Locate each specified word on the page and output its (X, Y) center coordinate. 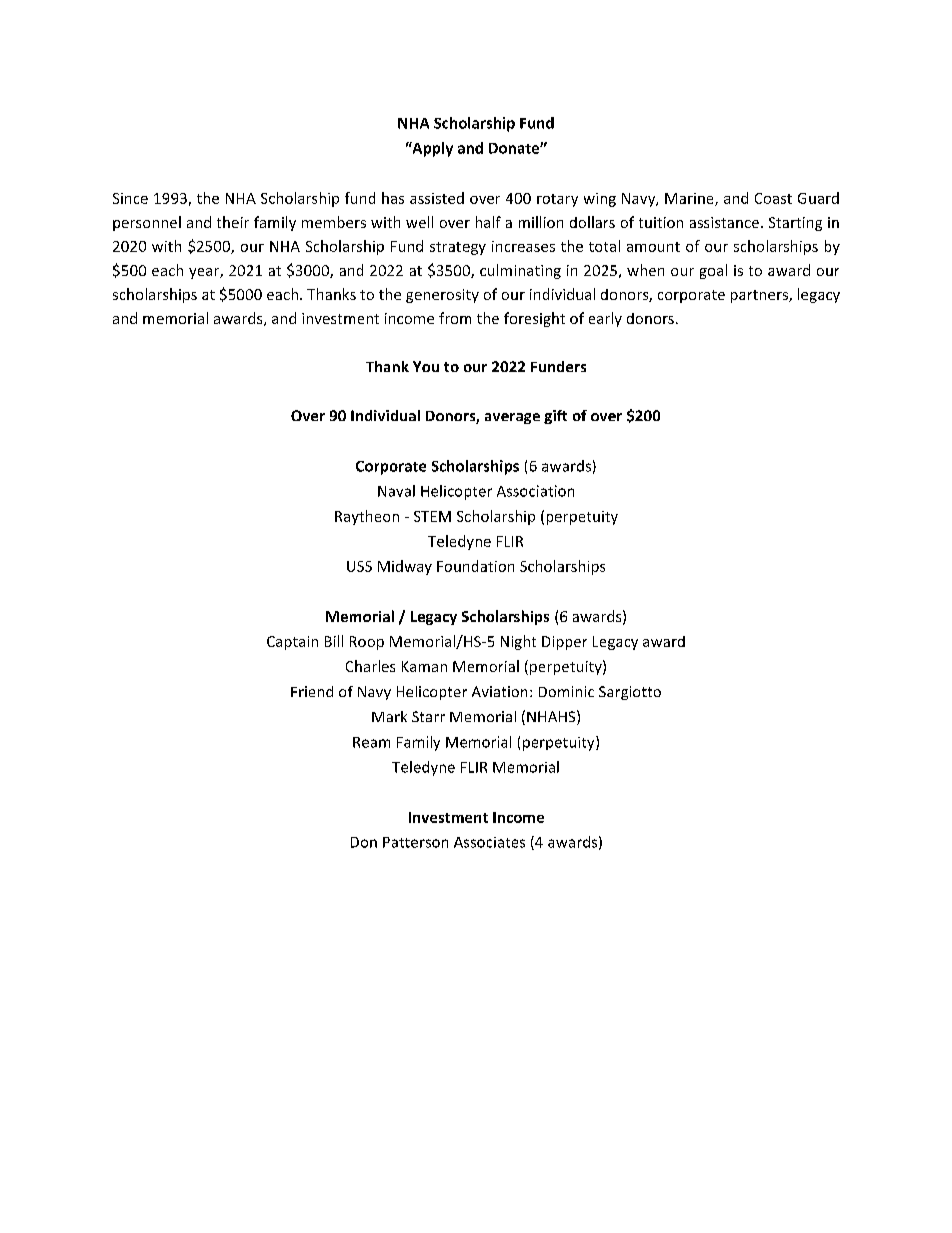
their (233, 222)
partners (760, 296)
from (455, 318)
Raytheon (367, 517)
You (426, 366)
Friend (312, 691)
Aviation (499, 691)
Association (535, 491)
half (488, 222)
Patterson (415, 842)
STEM (432, 516)
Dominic (566, 691)
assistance (724, 222)
